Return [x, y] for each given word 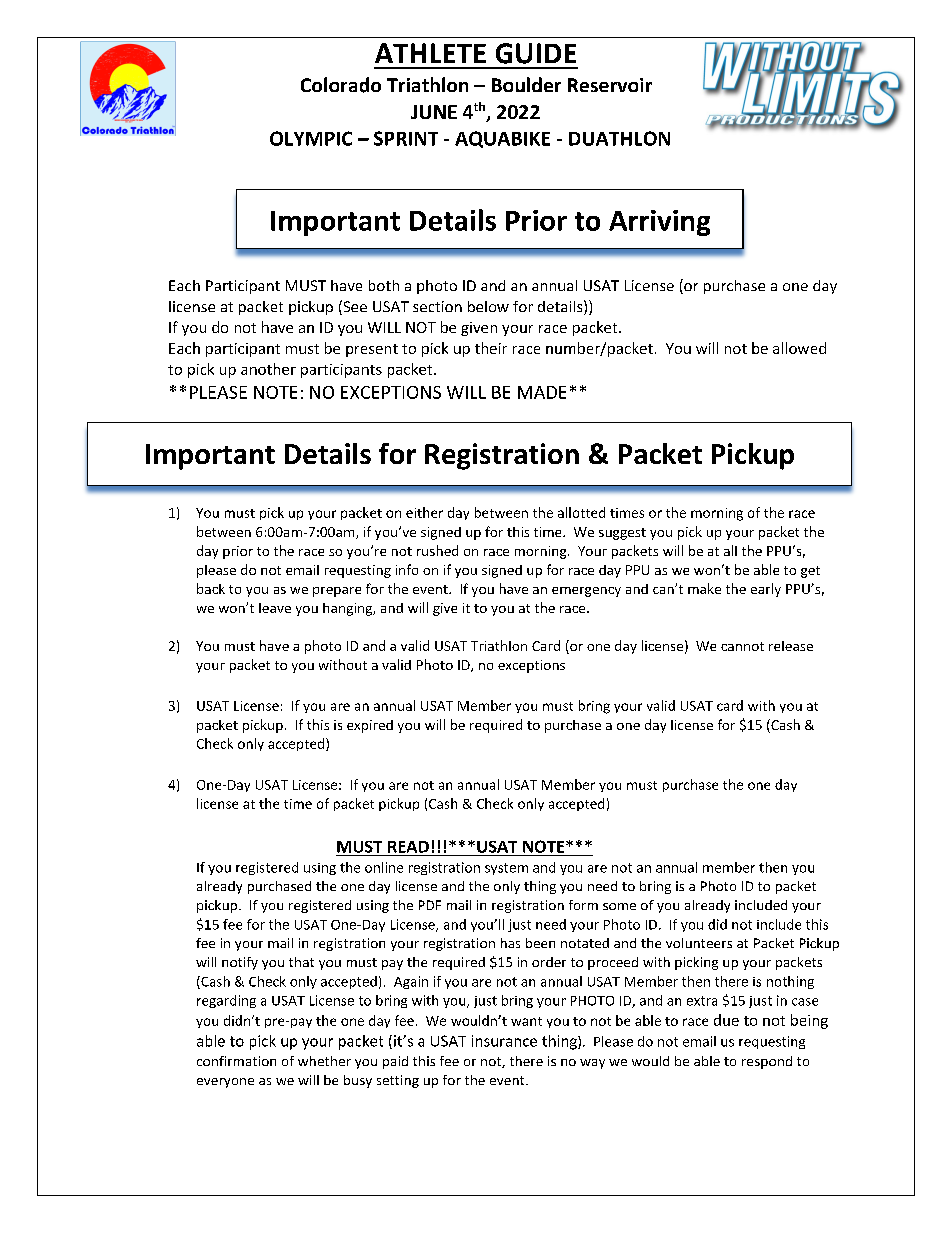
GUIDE [536, 53]
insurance [504, 1041]
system [506, 869]
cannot [742, 646]
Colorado [341, 85]
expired [370, 726]
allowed [799, 348]
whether [324, 1061]
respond [767, 1062]
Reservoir [610, 85]
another [268, 369]
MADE [542, 392]
